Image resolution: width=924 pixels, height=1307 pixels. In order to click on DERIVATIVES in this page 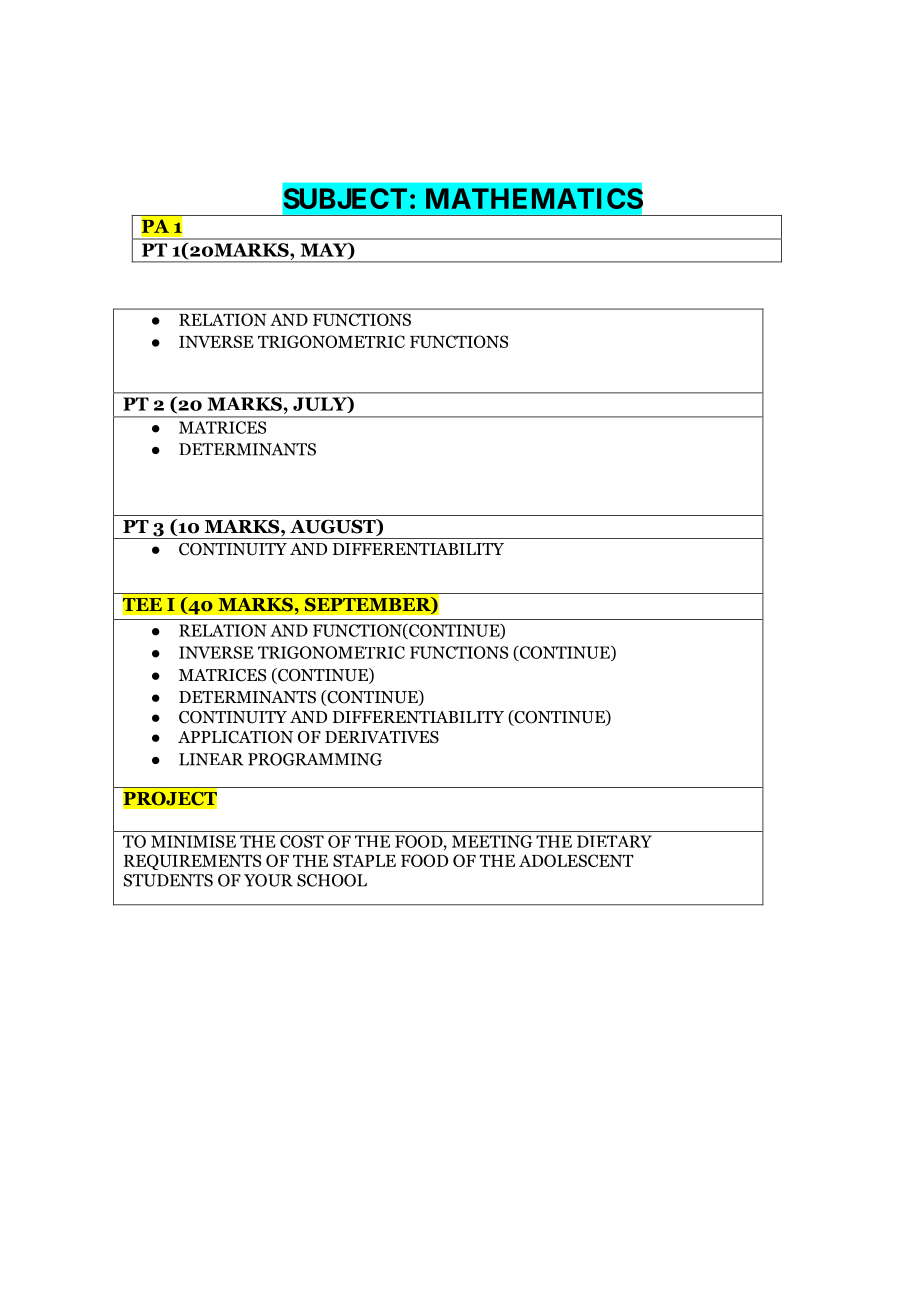, I will do `click(382, 737)`.
